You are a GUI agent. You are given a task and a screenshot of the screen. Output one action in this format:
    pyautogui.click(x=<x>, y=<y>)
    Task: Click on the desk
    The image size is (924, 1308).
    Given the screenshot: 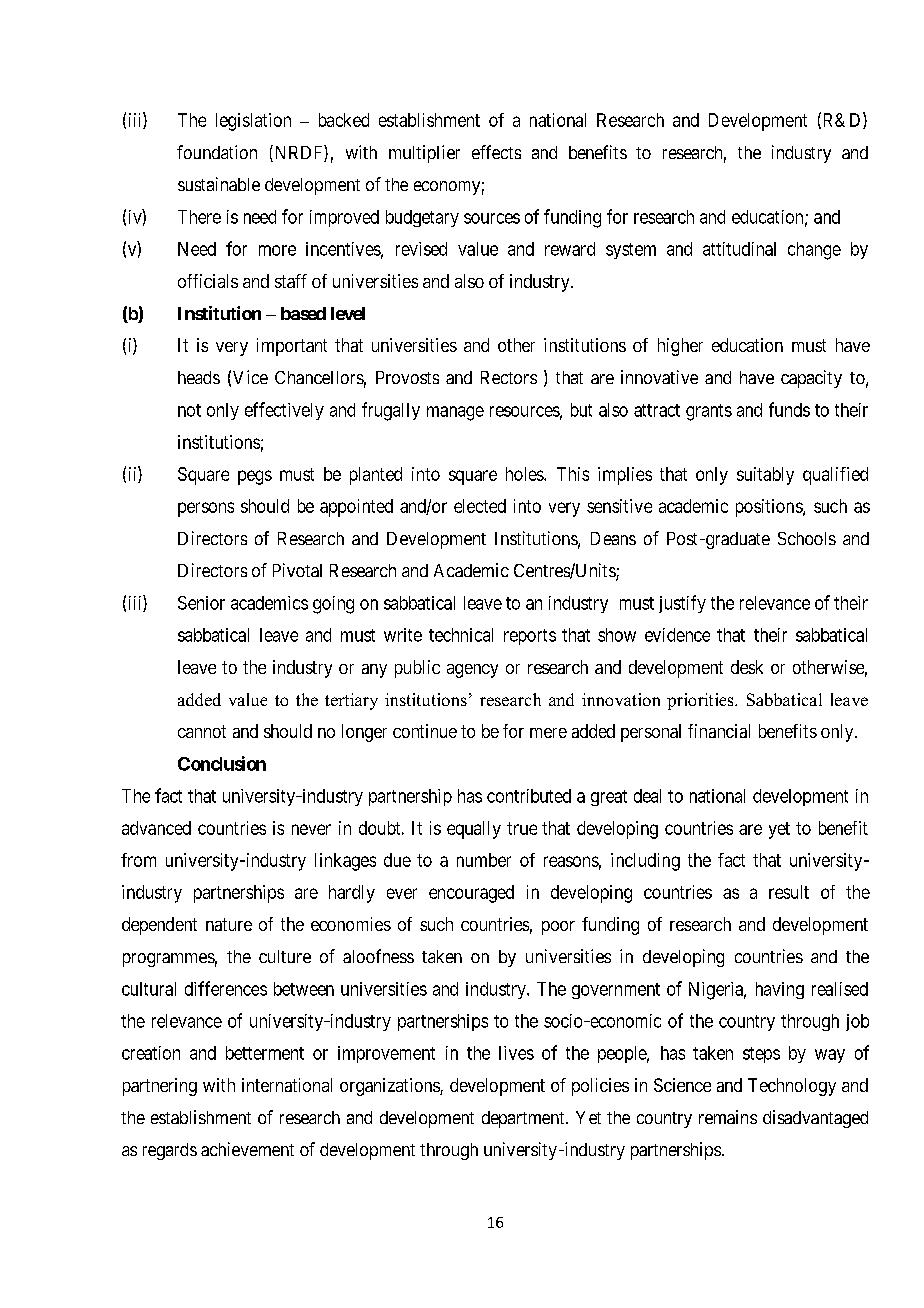 What is the action you would take?
    pyautogui.click(x=747, y=667)
